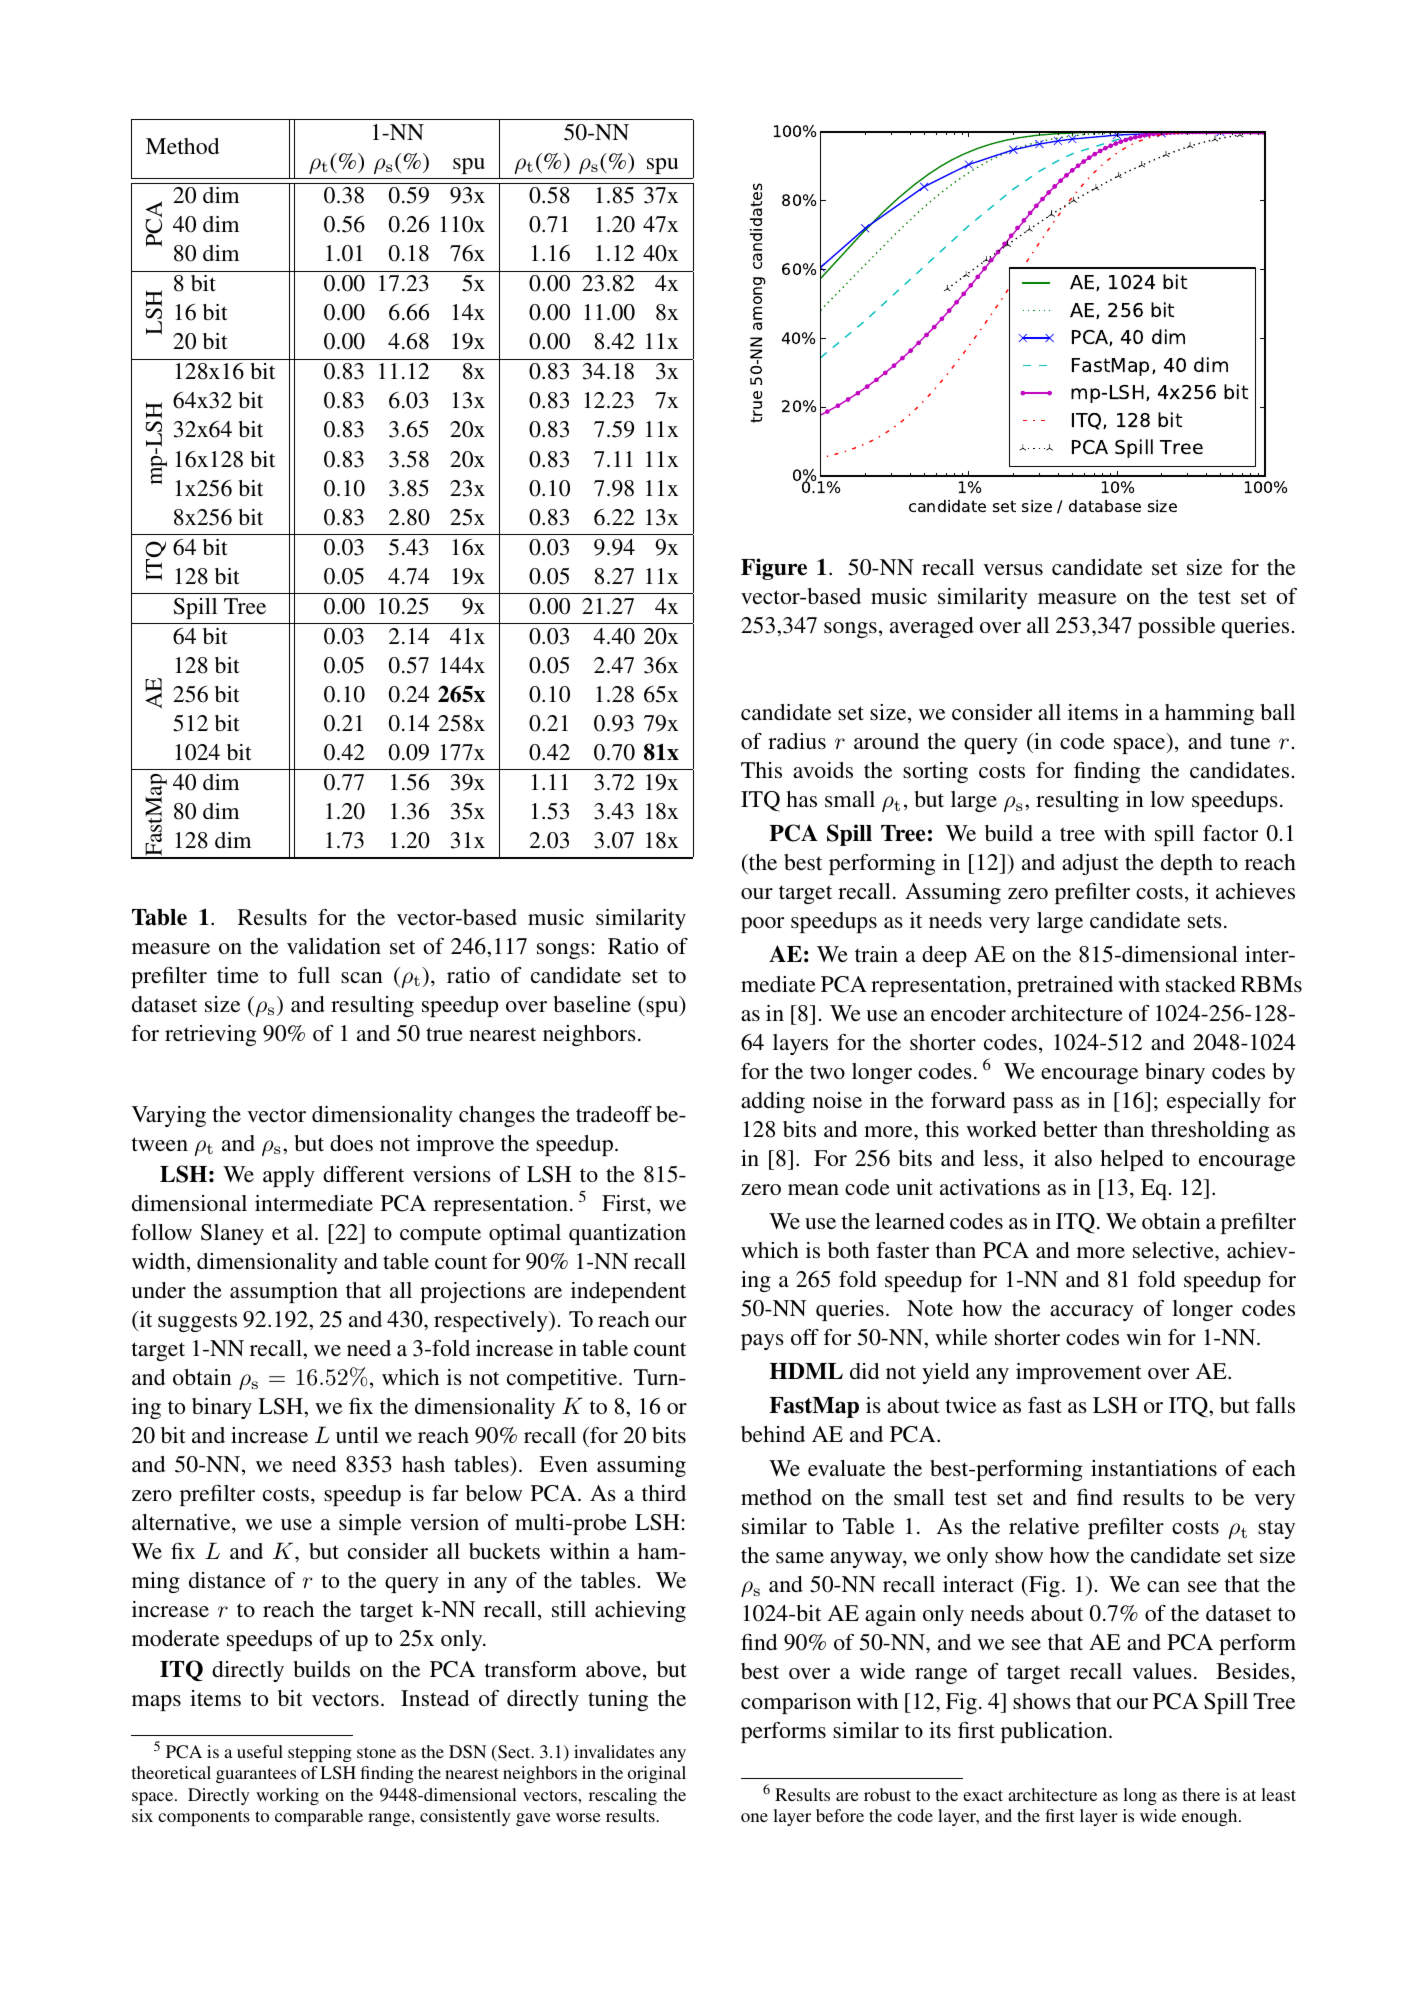 The width and height of the page is (1422, 2011). What do you see at coordinates (1132, 1160) in the page?
I see `helped` at bounding box center [1132, 1160].
